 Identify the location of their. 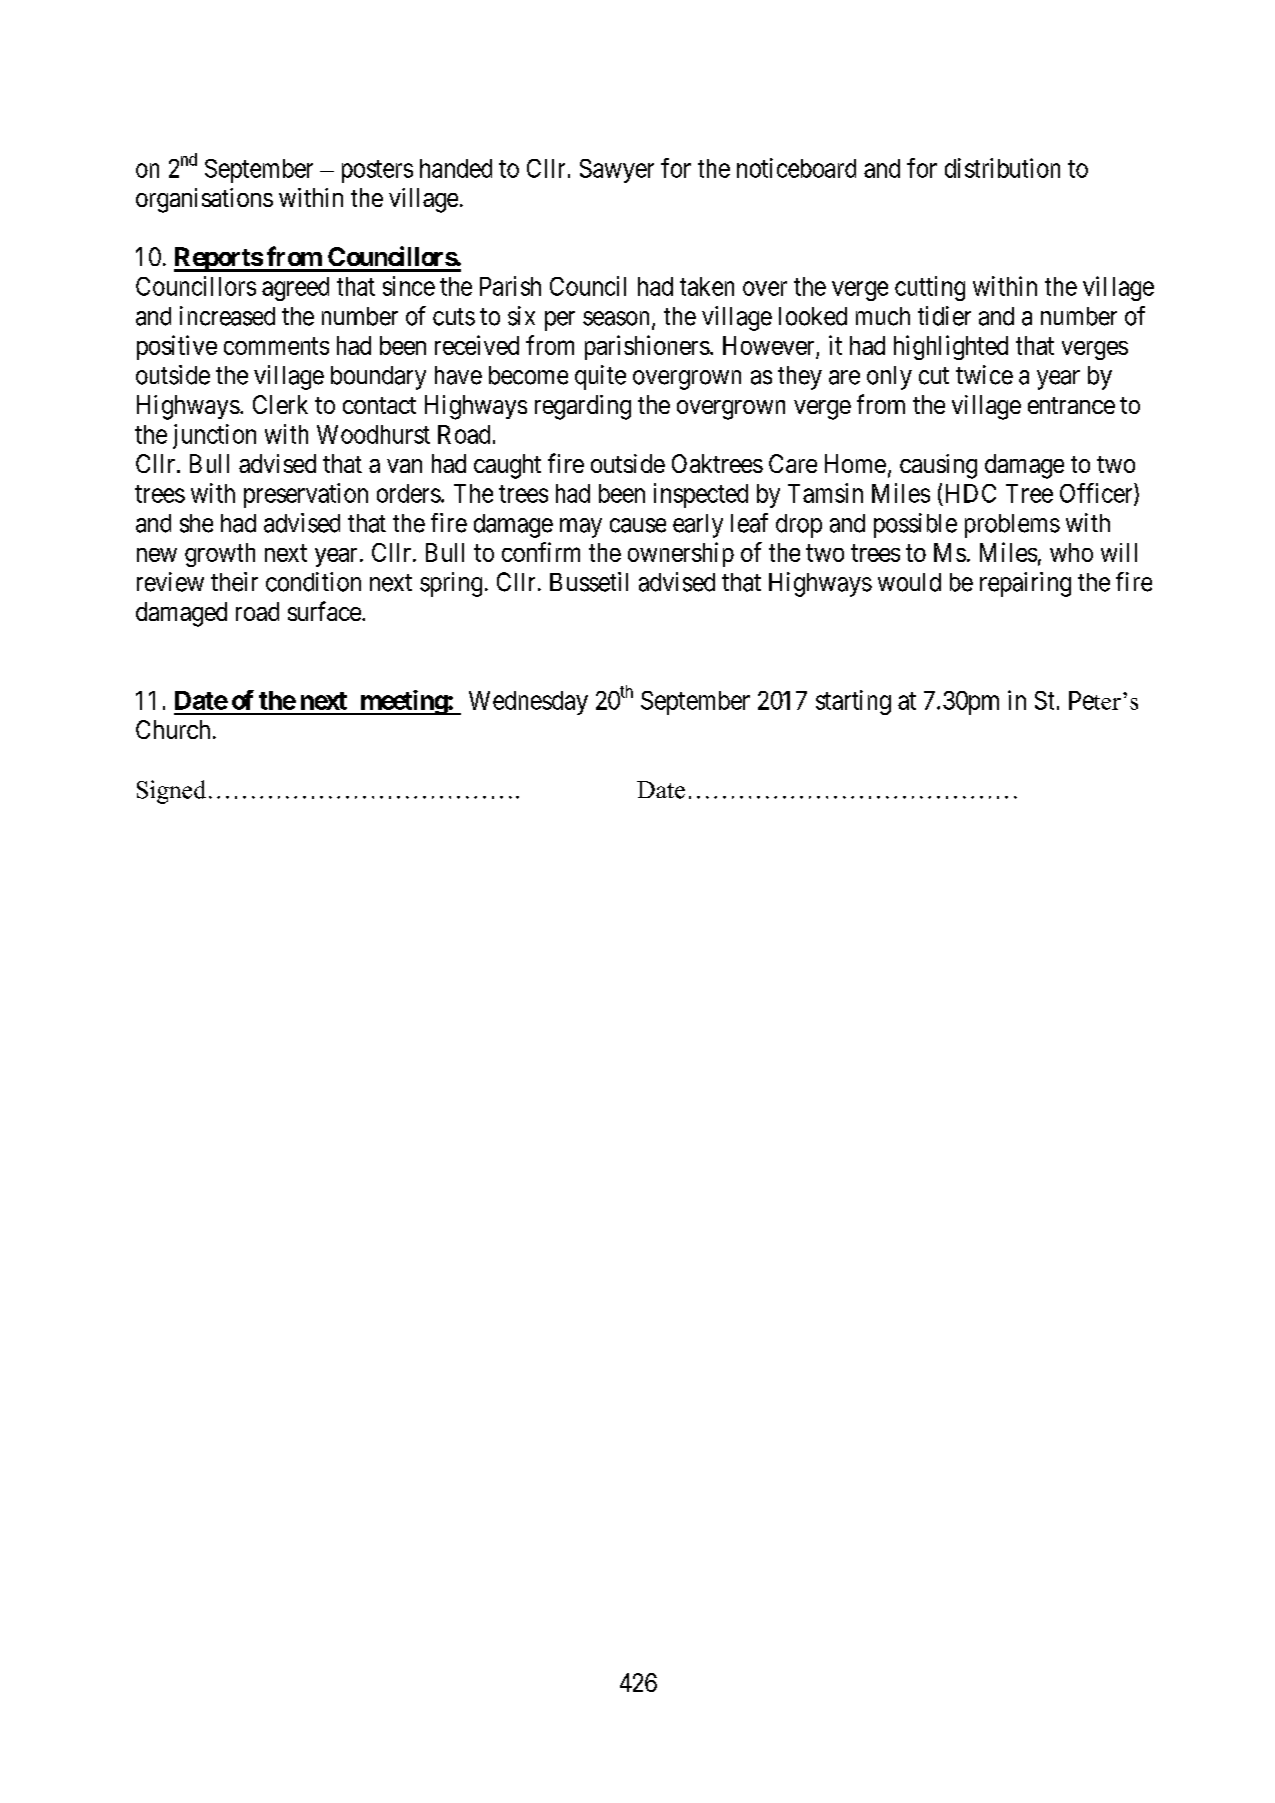
(234, 582).
